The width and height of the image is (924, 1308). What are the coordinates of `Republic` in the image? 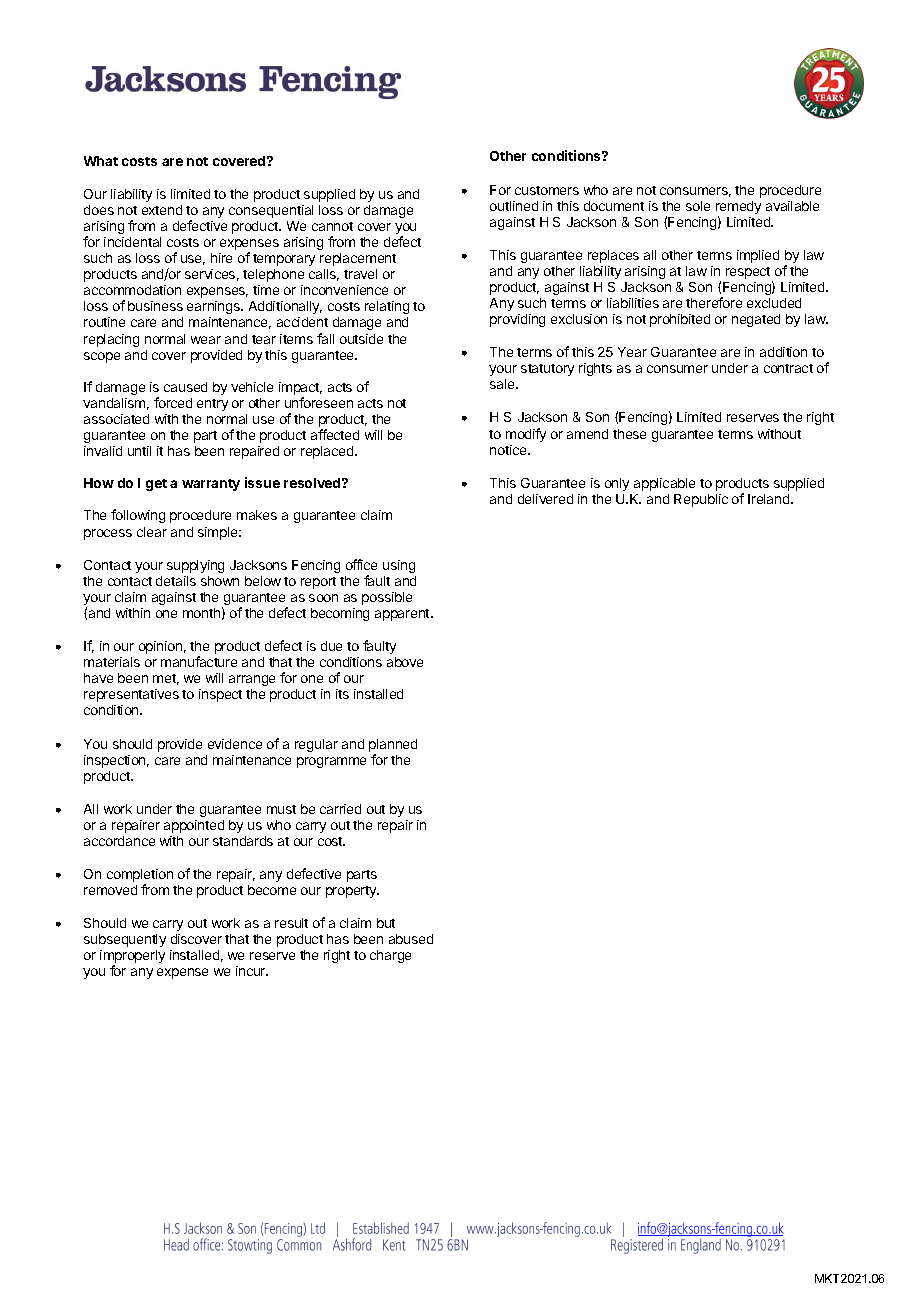 It's located at (701, 500).
